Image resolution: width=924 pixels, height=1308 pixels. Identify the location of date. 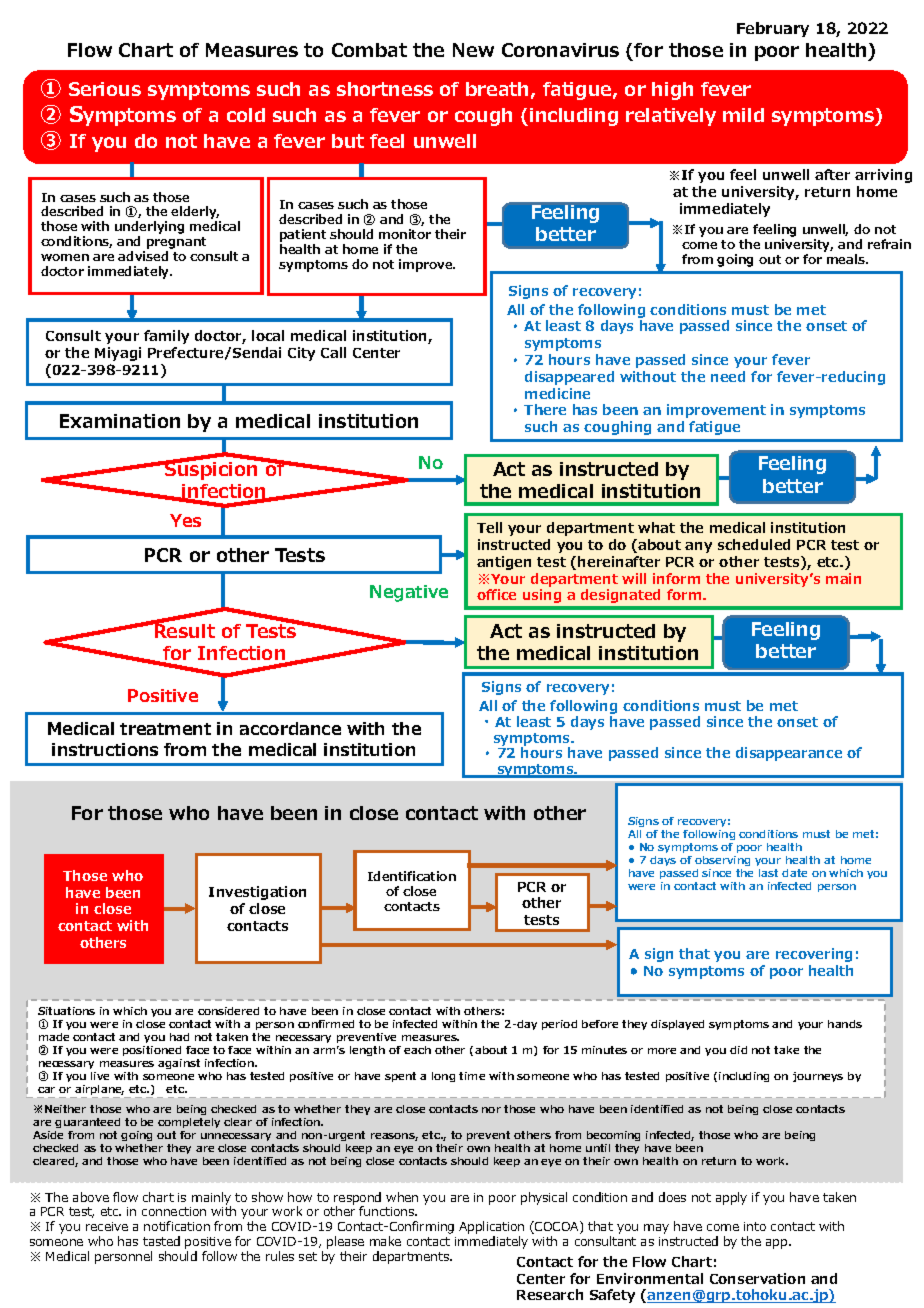
(794, 873).
